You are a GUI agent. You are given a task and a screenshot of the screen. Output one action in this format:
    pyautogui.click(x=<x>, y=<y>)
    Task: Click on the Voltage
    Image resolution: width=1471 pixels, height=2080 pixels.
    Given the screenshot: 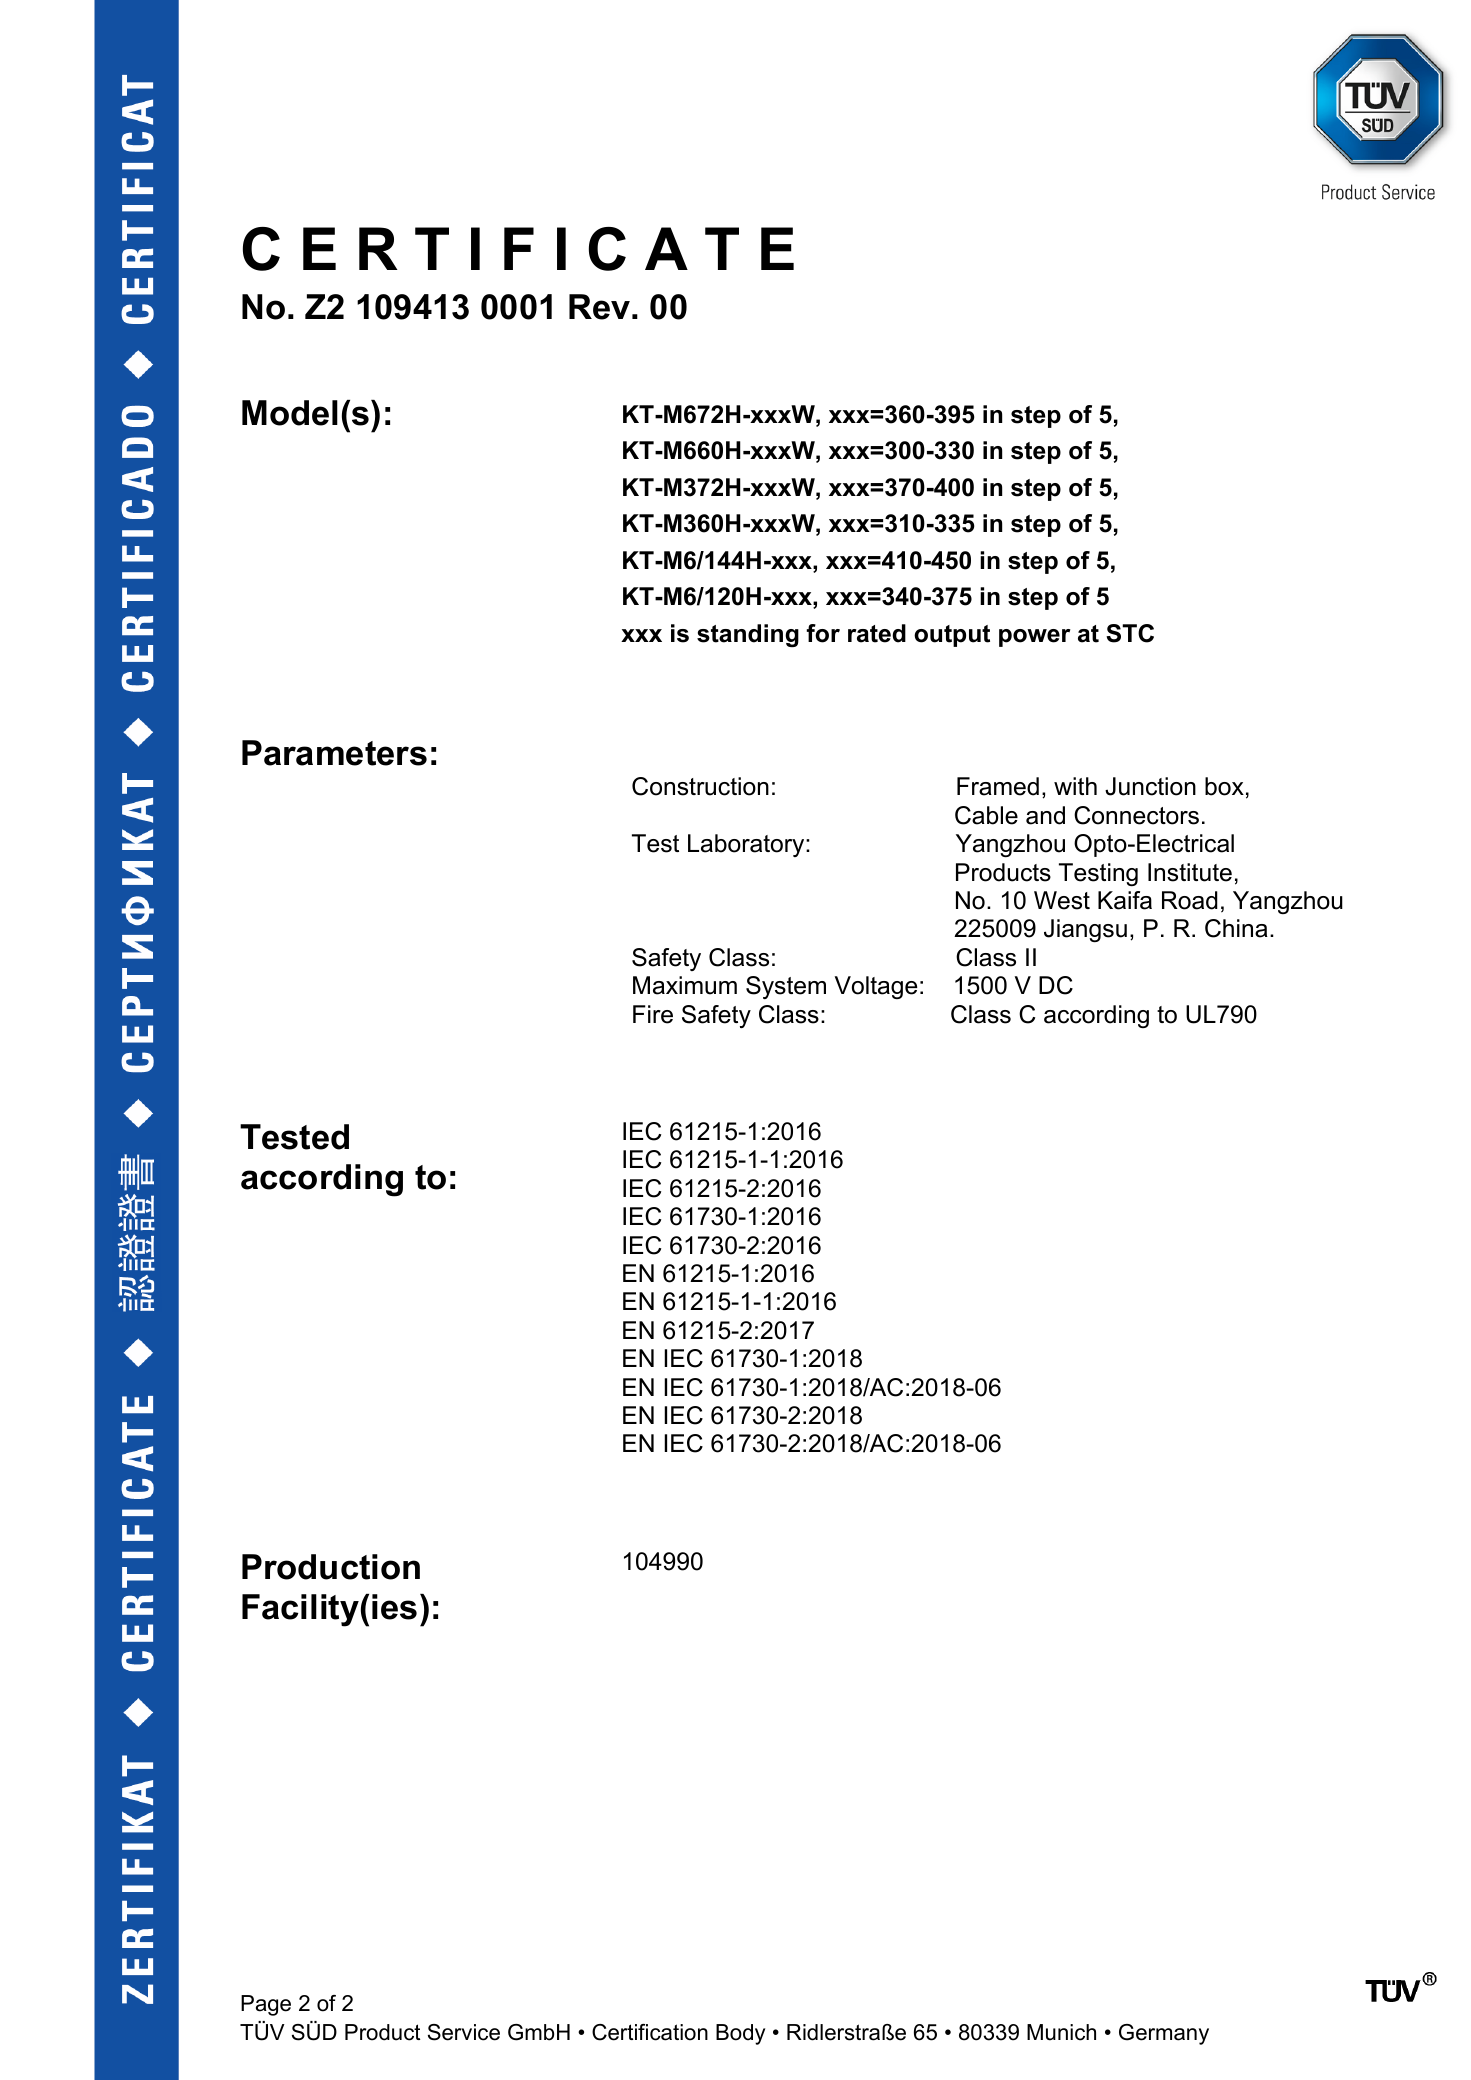 What is the action you would take?
    pyautogui.click(x=876, y=987)
